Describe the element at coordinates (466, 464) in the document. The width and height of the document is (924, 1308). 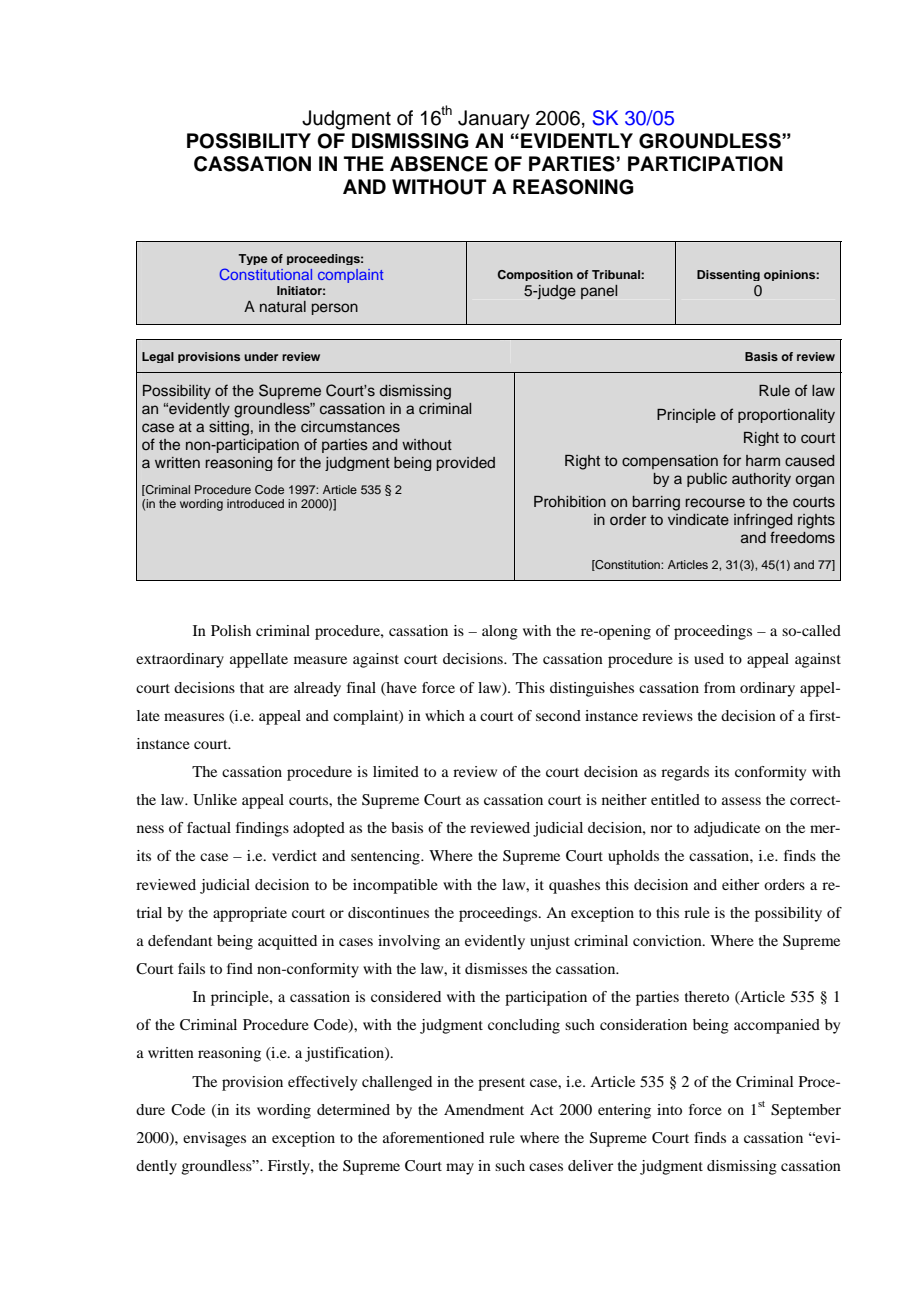
I see `provided` at that location.
